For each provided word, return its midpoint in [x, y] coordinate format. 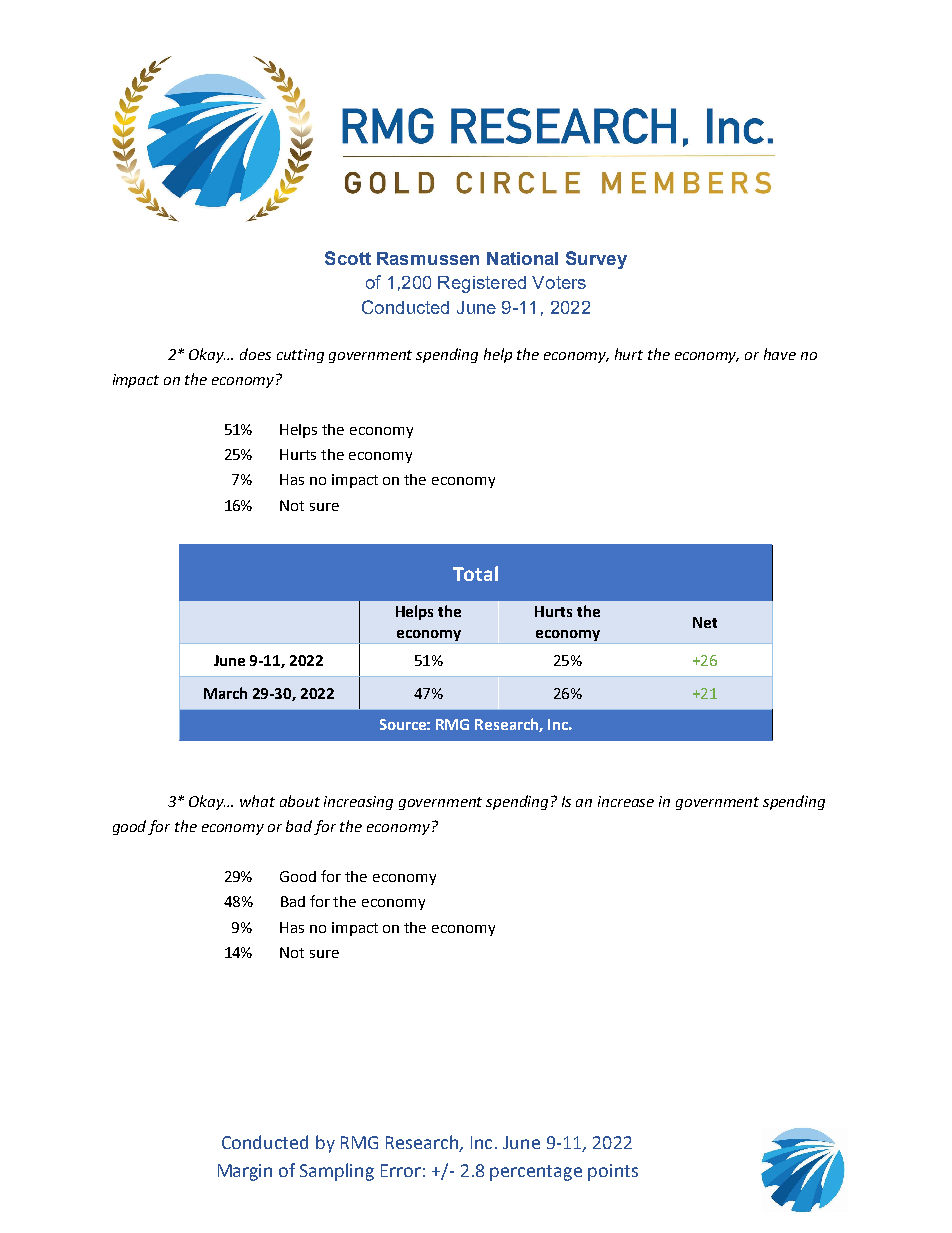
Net [705, 622]
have [780, 354]
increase [626, 801]
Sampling [337, 1172]
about [300, 801]
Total [475, 573]
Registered [482, 284]
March [225, 693]
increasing [358, 803]
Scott [348, 258]
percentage [536, 1173]
